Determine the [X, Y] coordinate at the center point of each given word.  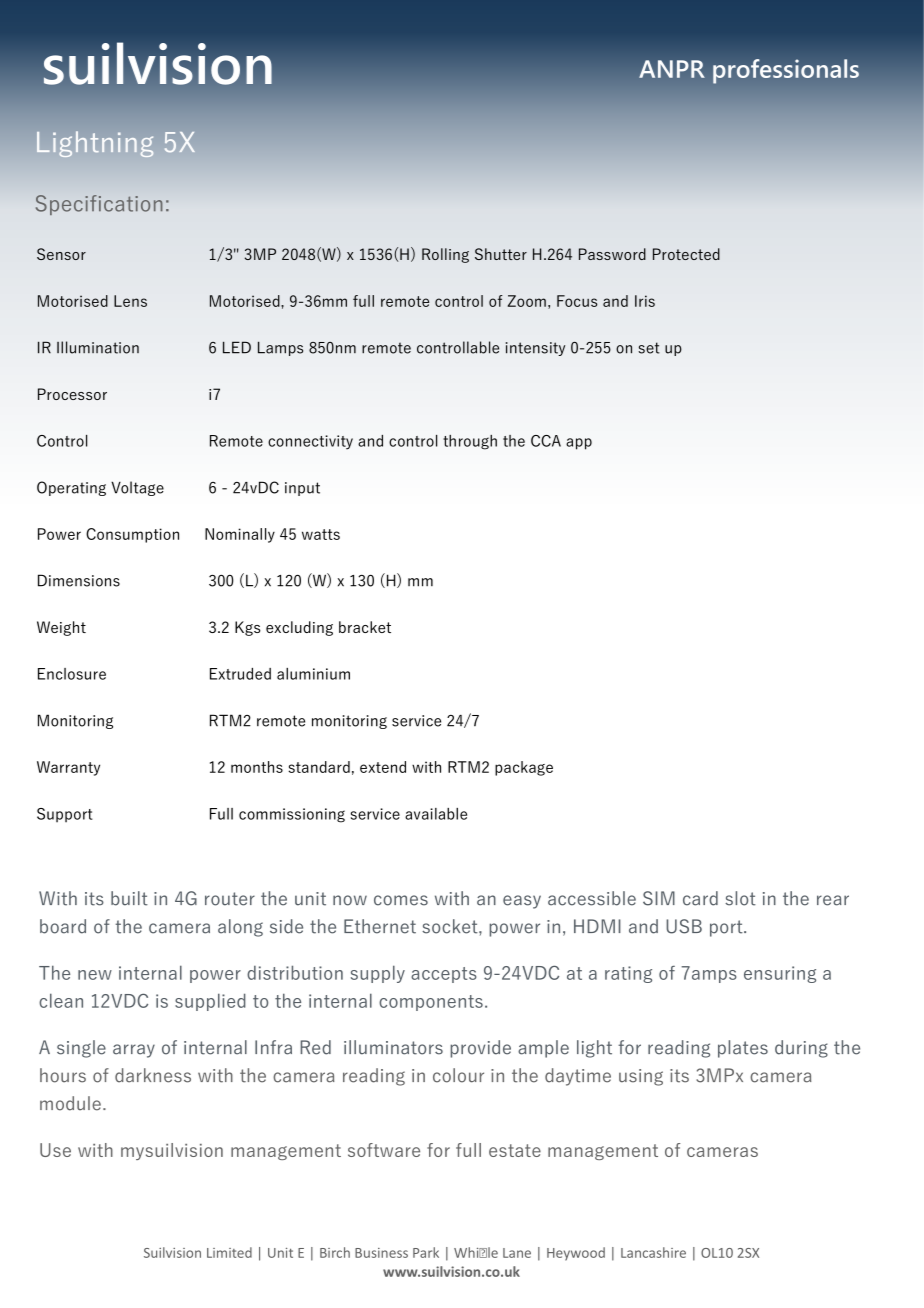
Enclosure [72, 674]
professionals [786, 71]
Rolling [445, 255]
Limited [229, 1252]
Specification [99, 205]
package [524, 768]
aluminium [313, 674]
